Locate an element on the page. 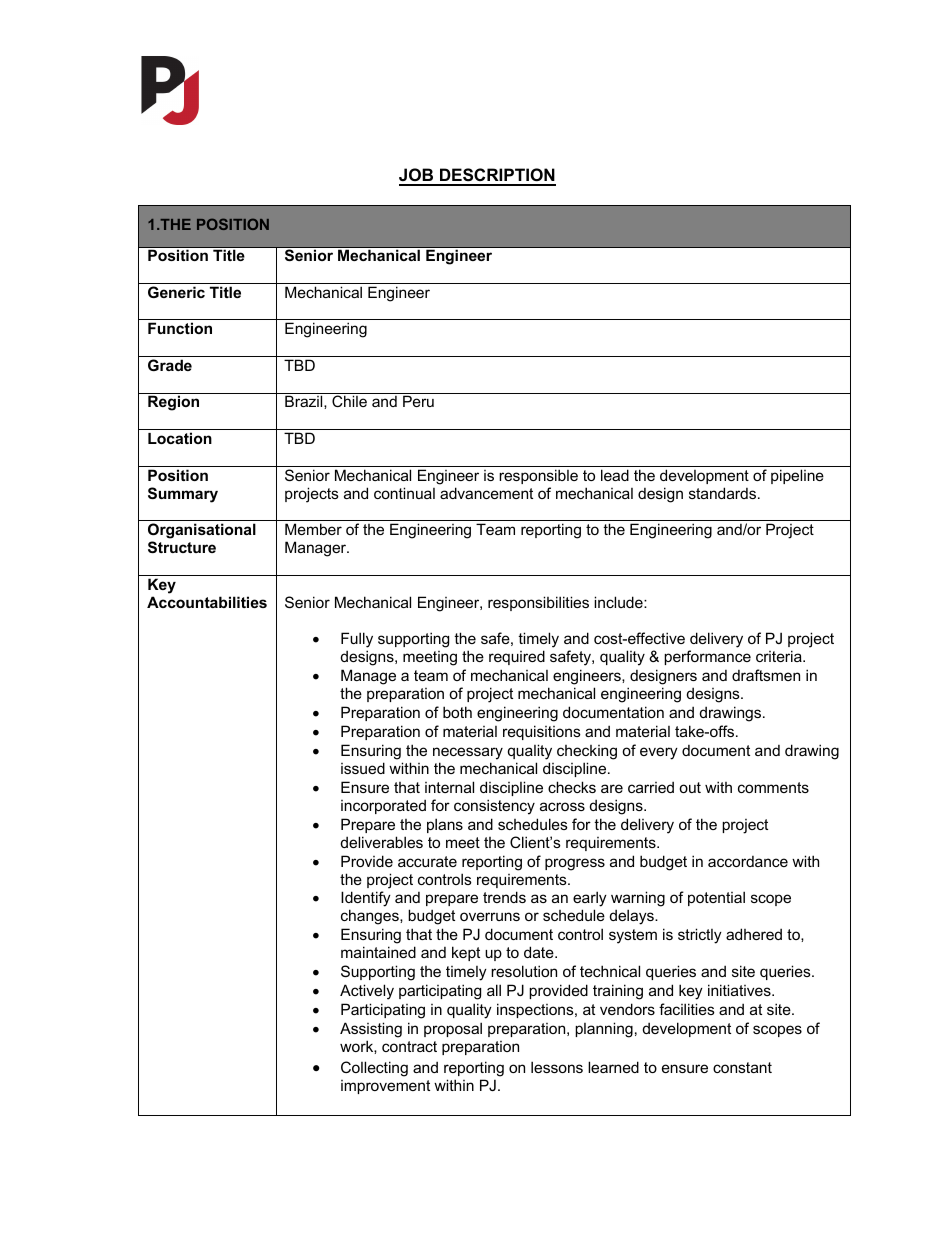  Generic is located at coordinates (176, 292).
